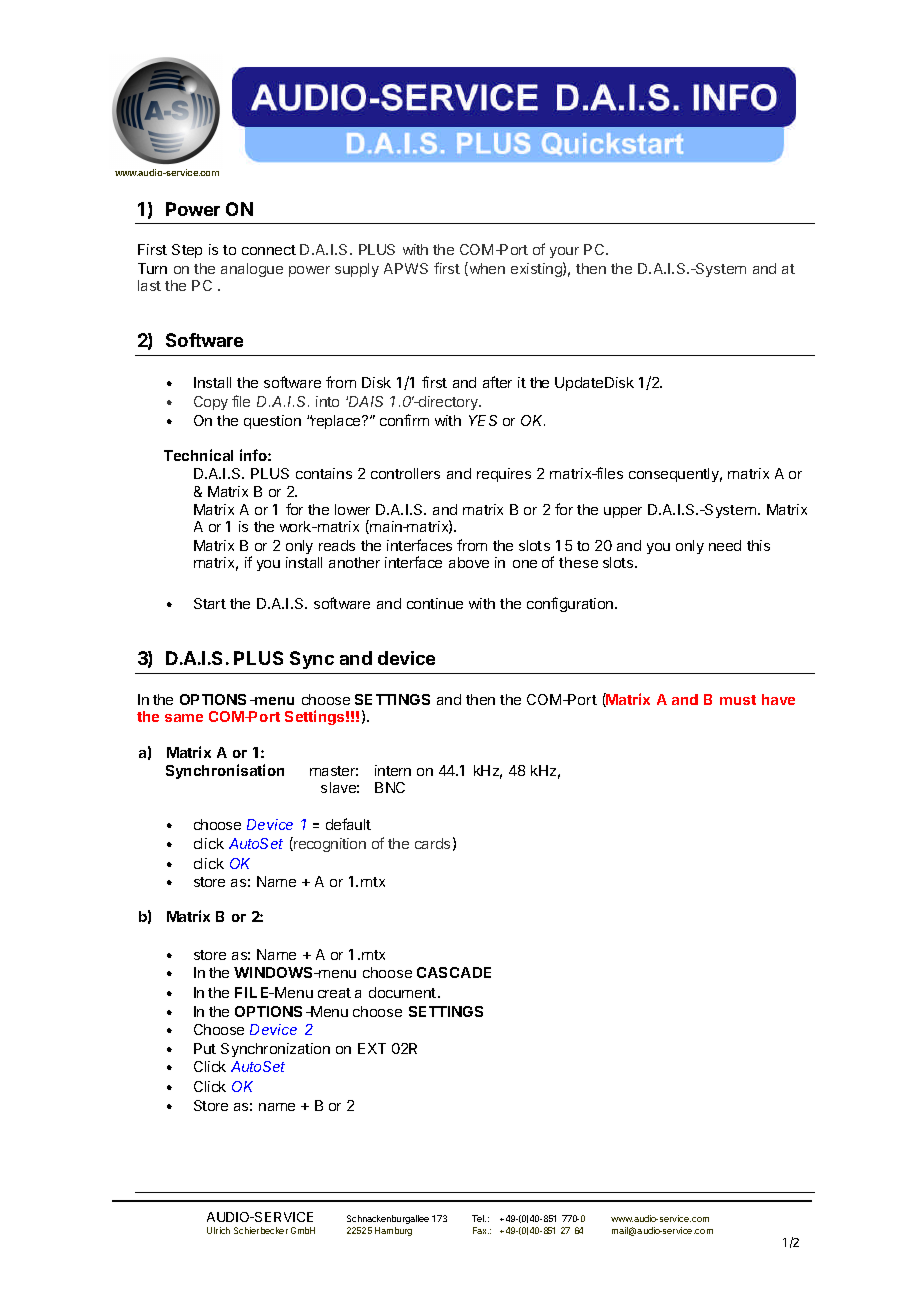  Describe the element at coordinates (252, 270) in the screenshot. I see `analogue` at that location.
